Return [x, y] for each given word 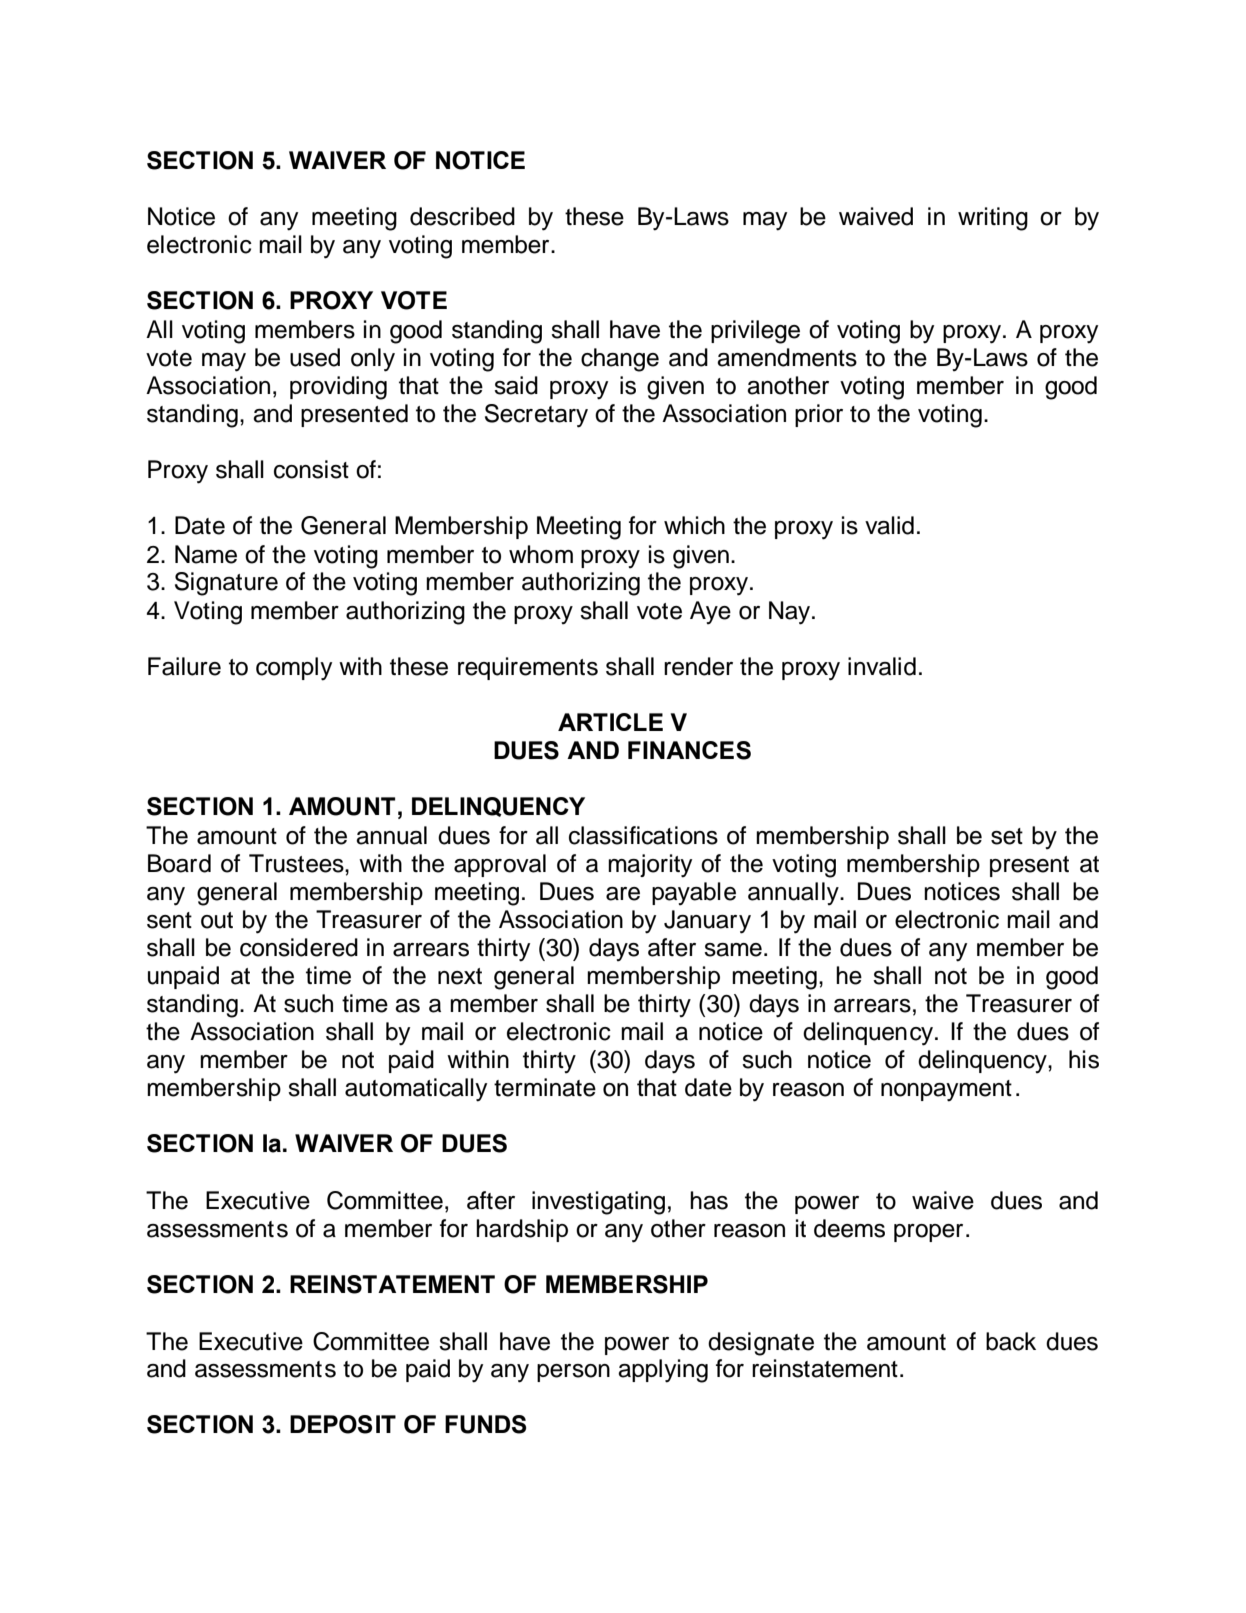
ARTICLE [610, 722]
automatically [416, 1090]
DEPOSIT [343, 1424]
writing [993, 219]
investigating [598, 1203]
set [1007, 836]
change [620, 360]
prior [819, 415]
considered [299, 947]
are [623, 894]
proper [928, 1233]
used [315, 357]
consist [311, 469]
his [1084, 1059]
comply [294, 669]
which [694, 525]
